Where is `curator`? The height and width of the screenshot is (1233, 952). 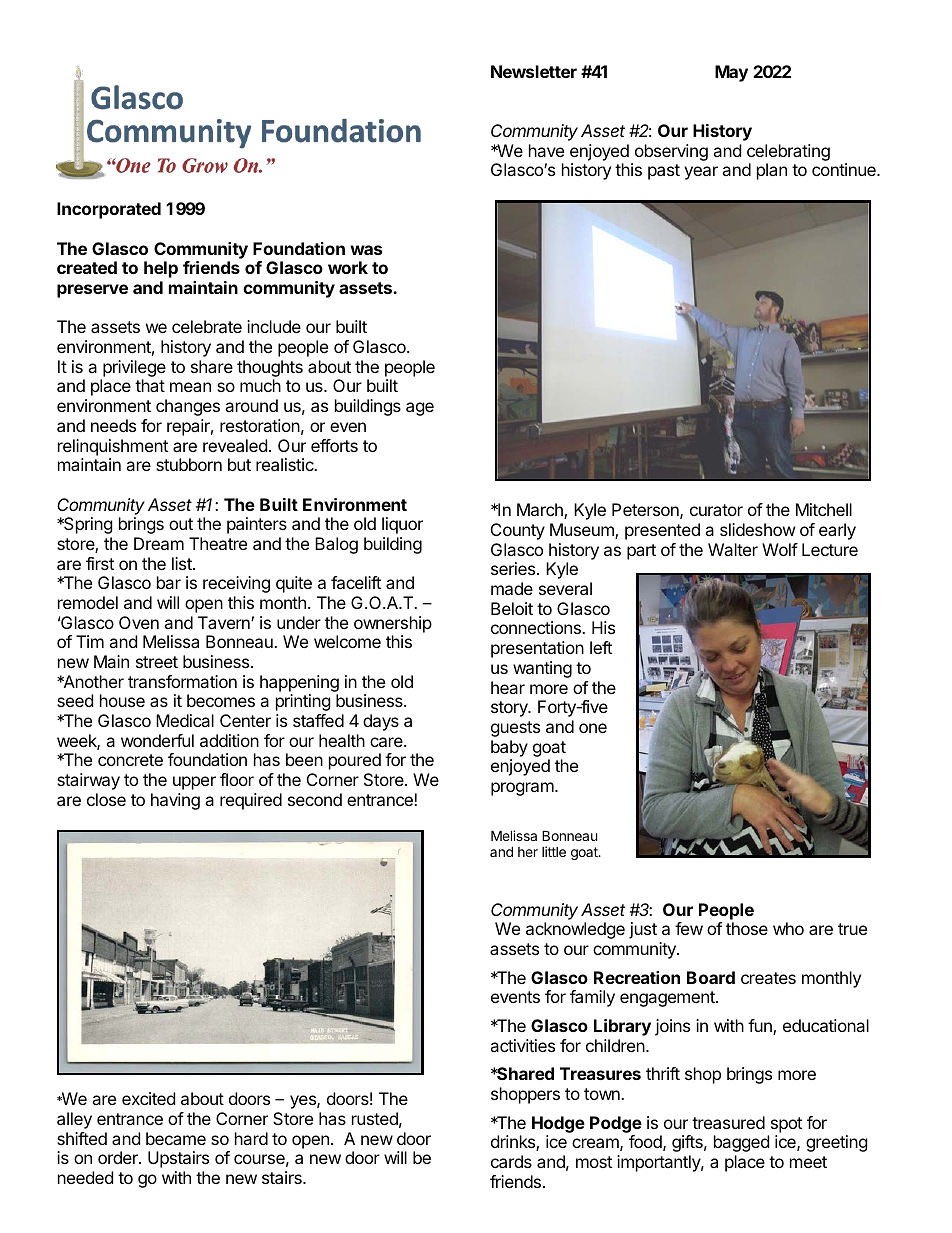 curator is located at coordinates (716, 510).
